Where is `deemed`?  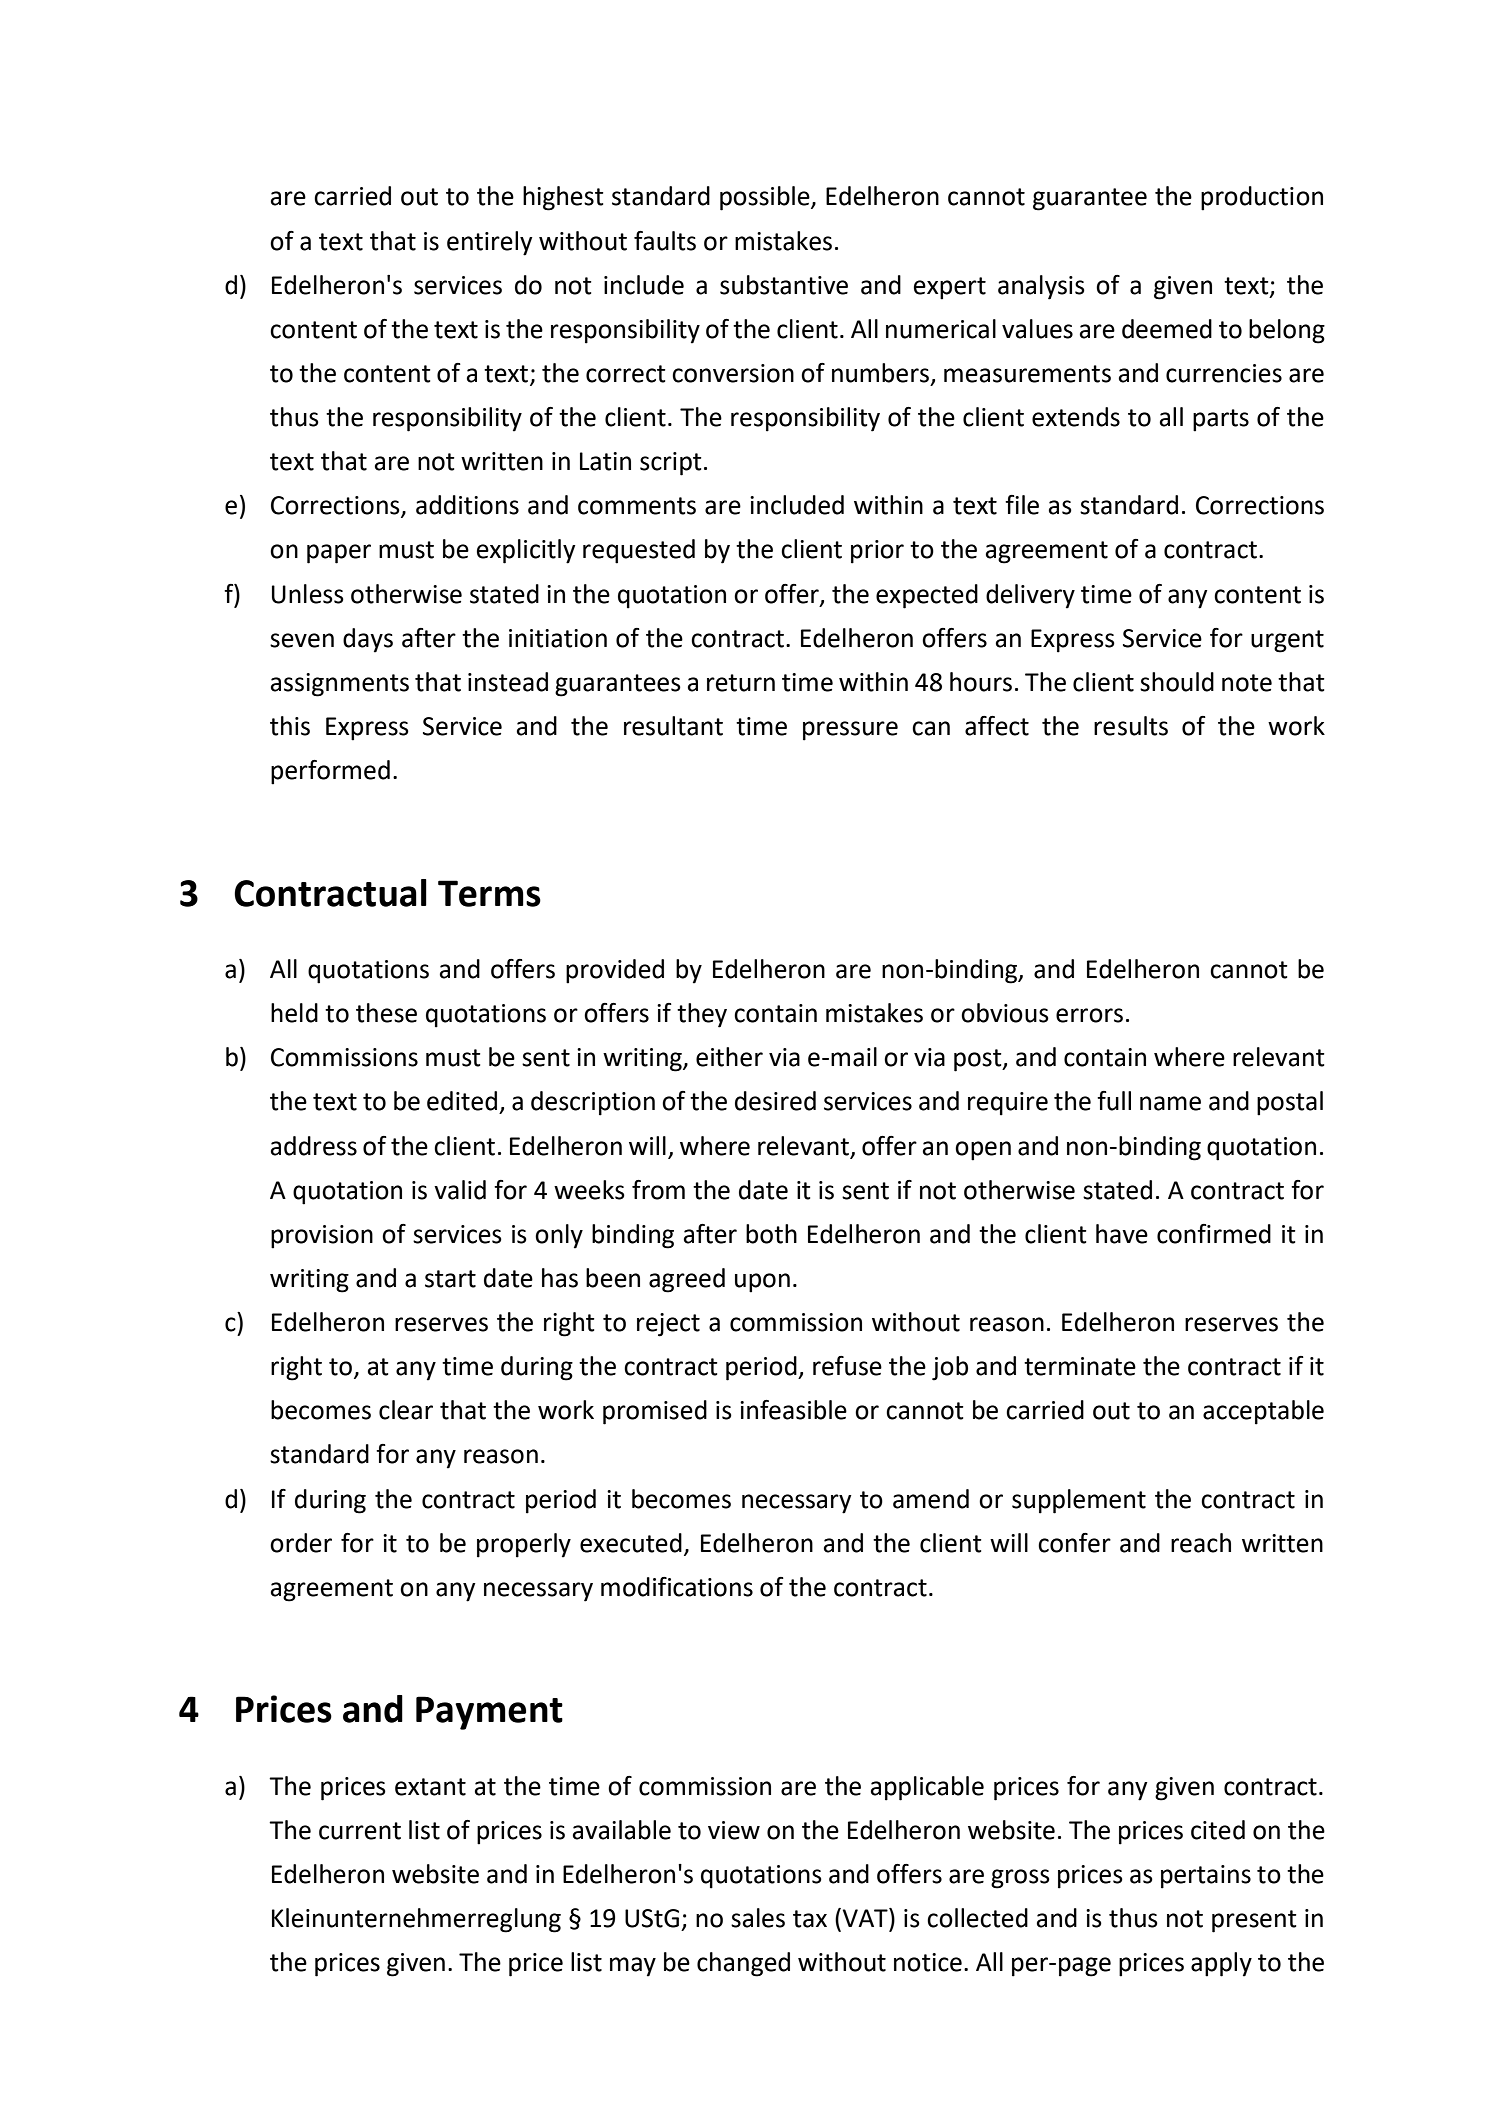 deemed is located at coordinates (1167, 329).
